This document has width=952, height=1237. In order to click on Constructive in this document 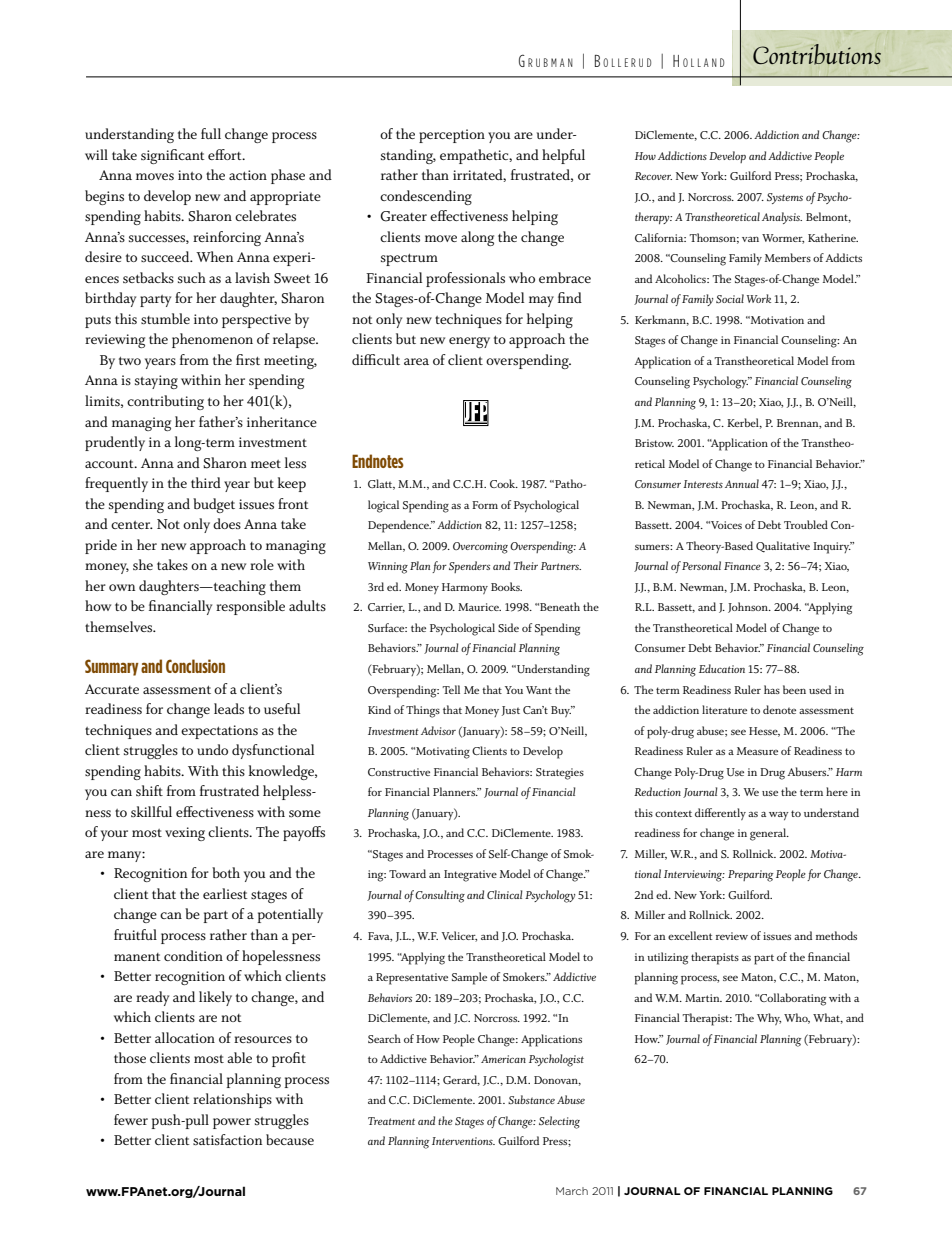, I will do `click(399, 772)`.
